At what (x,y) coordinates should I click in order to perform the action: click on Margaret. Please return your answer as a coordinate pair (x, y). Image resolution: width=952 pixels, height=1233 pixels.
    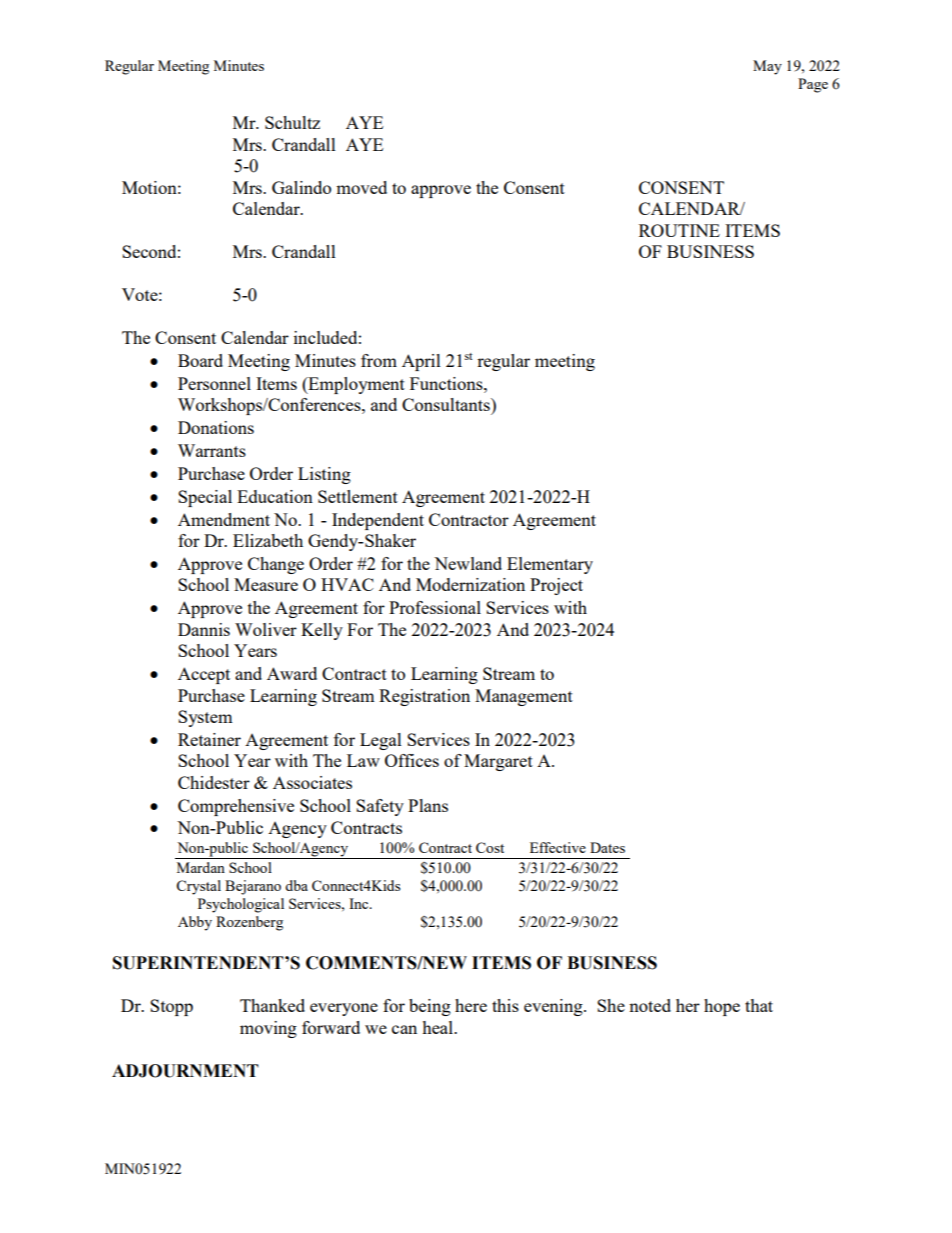
    Looking at the image, I should click on (498, 762).
